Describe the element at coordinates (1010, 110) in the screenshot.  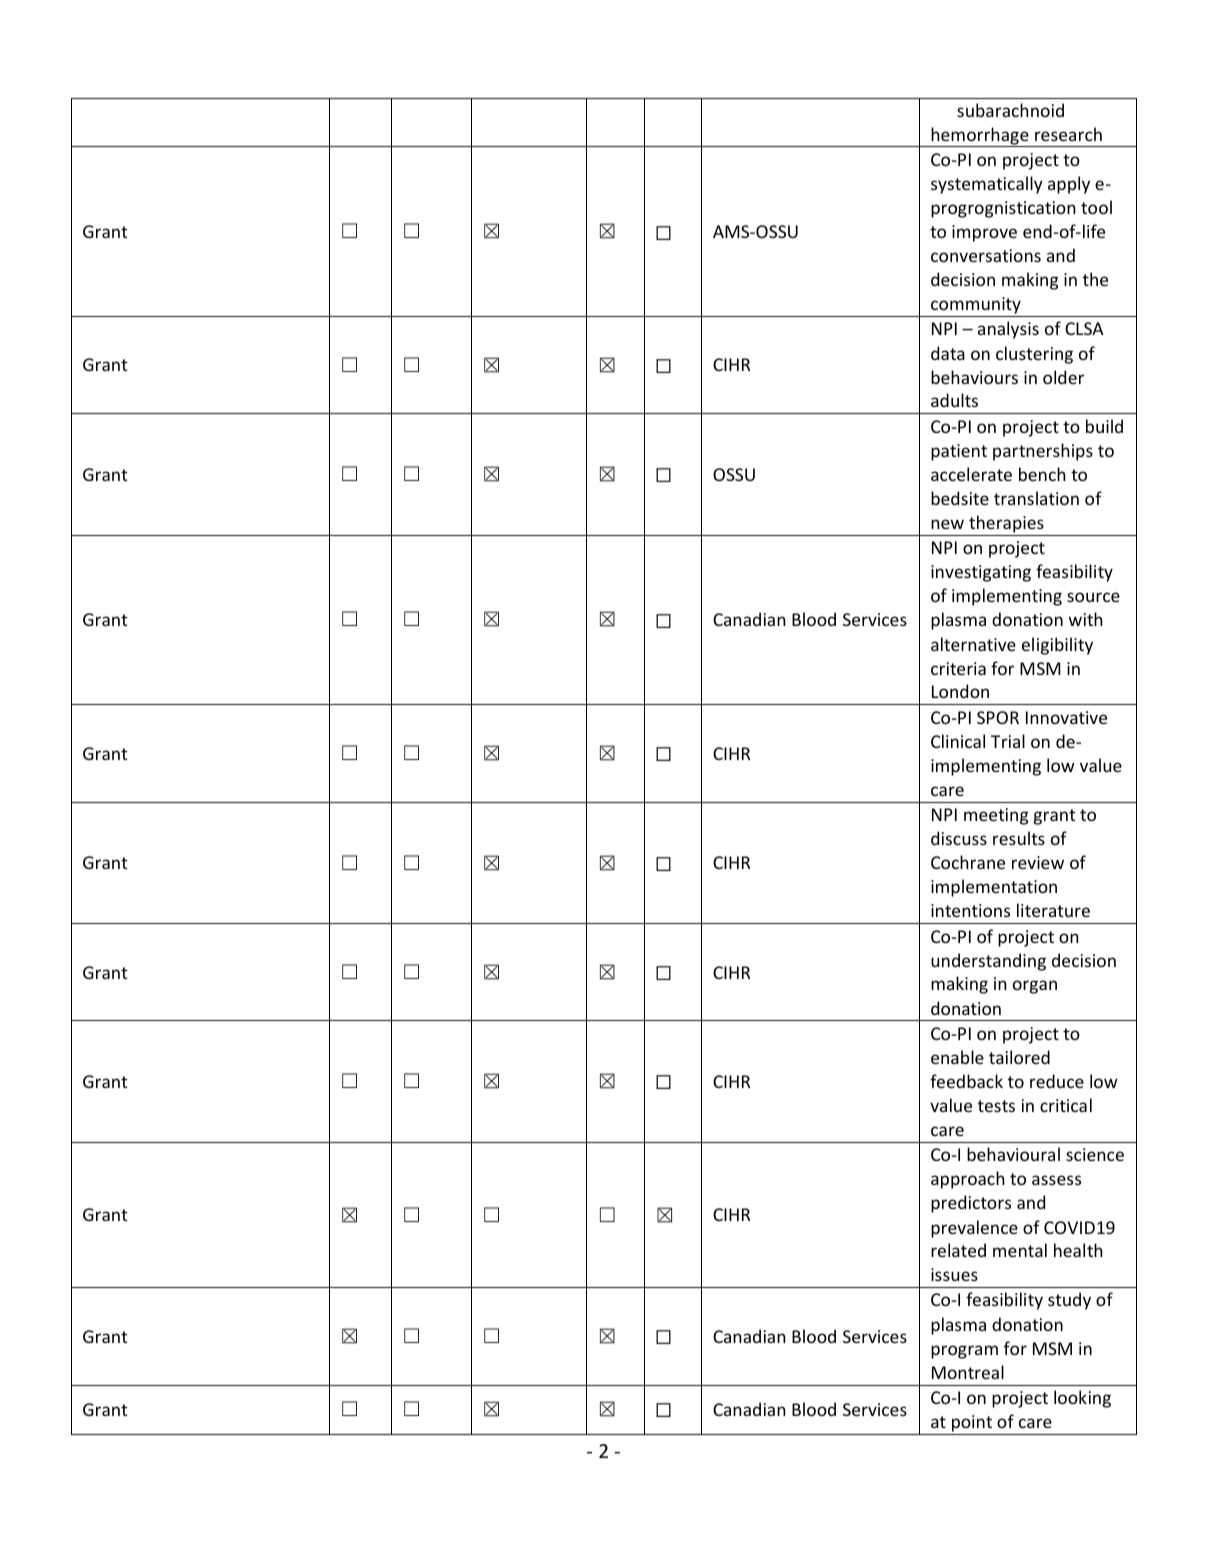
I see `subarachnoid` at that location.
